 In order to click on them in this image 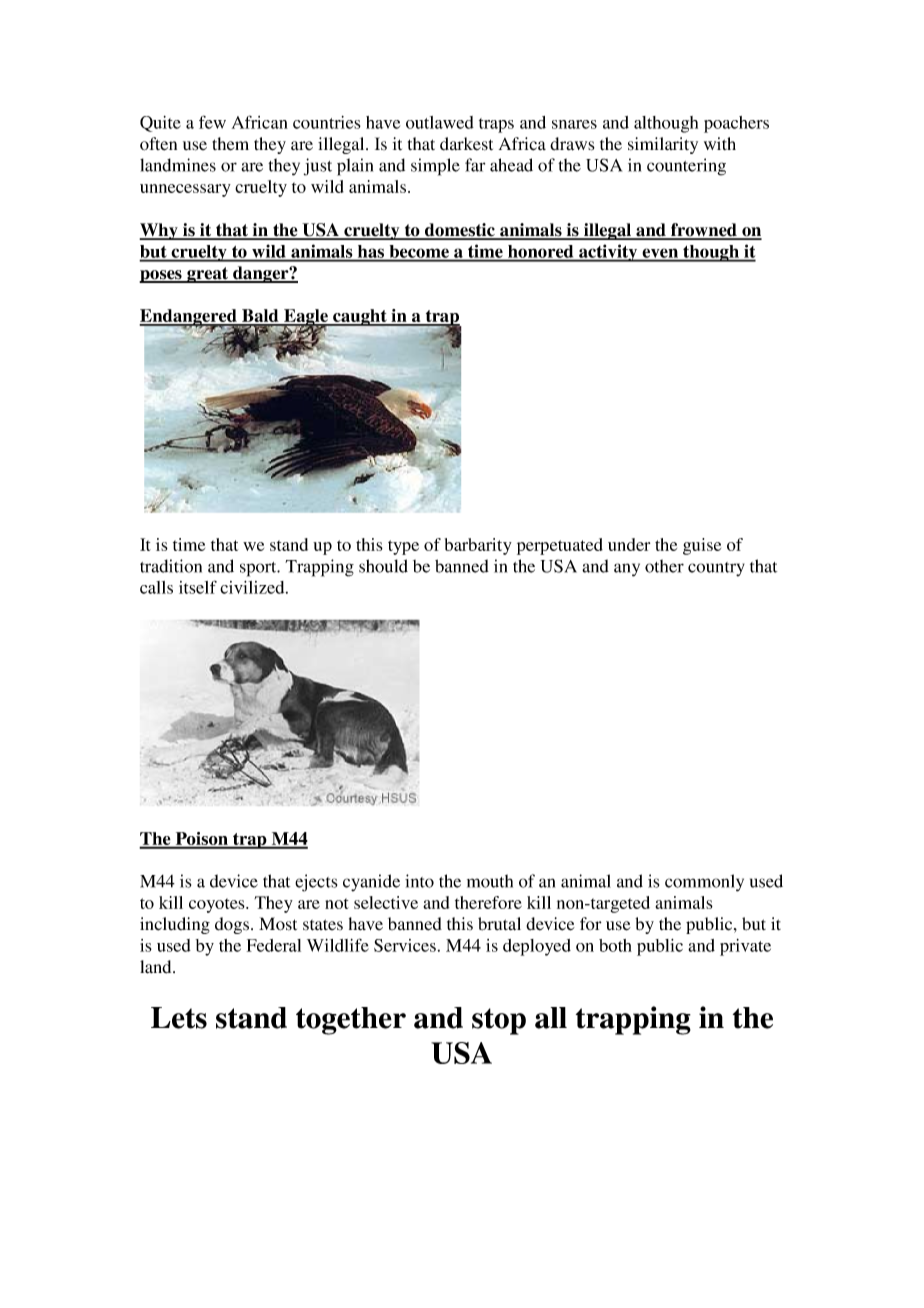, I will do `click(230, 144)`.
